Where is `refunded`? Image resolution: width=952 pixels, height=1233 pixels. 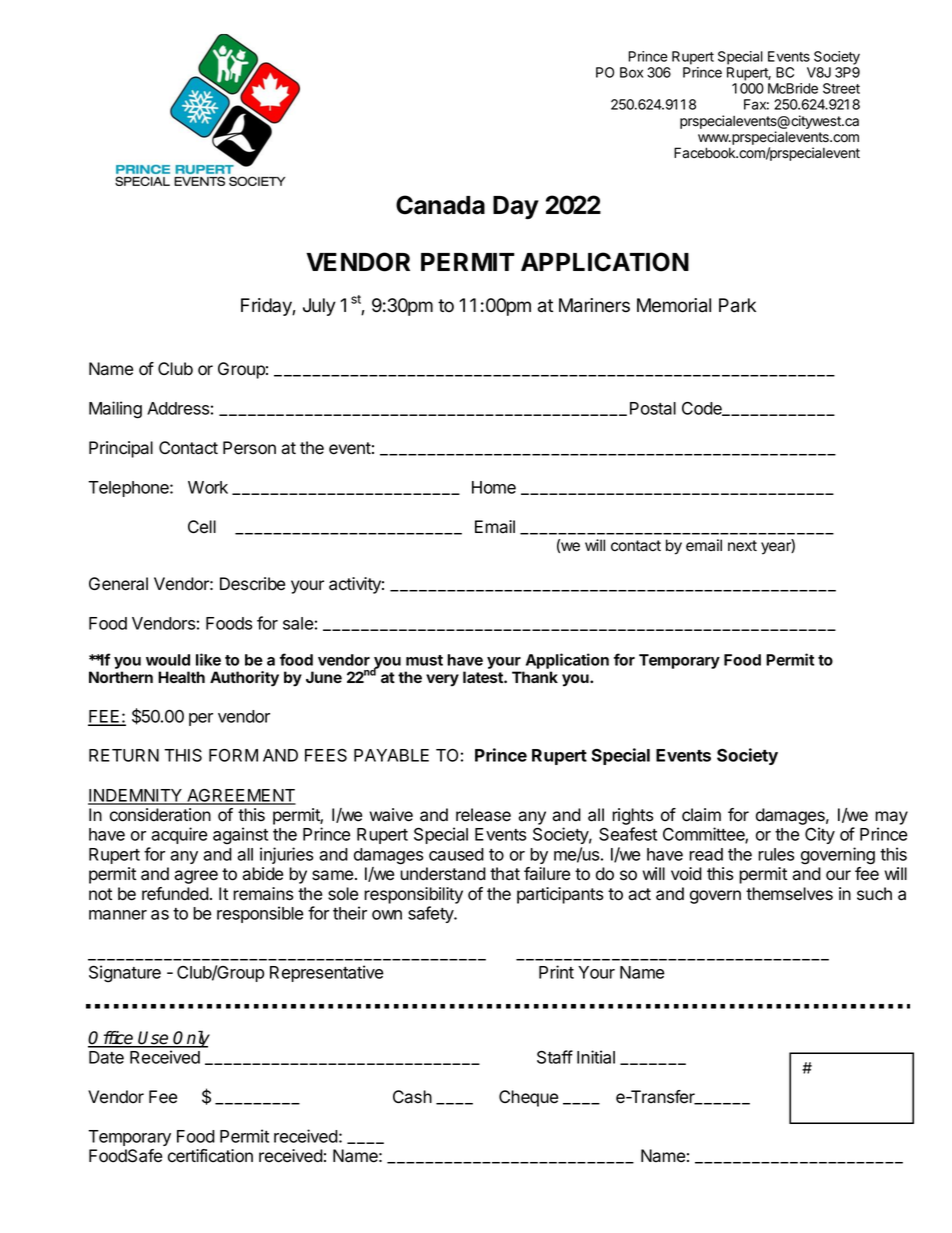 refunded is located at coordinates (175, 894).
